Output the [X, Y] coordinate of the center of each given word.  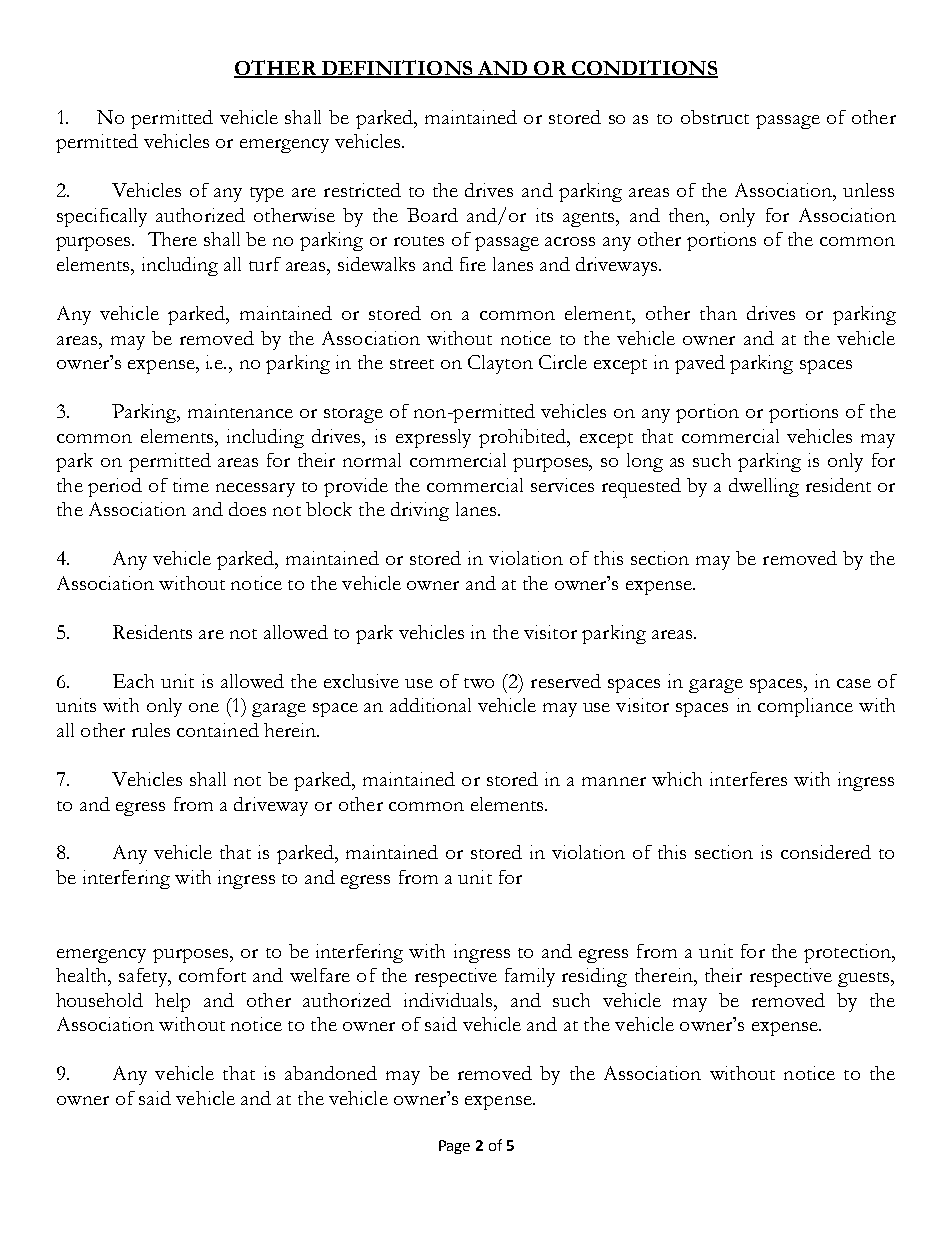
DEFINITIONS [397, 68]
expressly [433, 438]
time [191, 485]
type [267, 194]
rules [151, 730]
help [172, 1002]
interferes [748, 779]
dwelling [764, 487]
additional [430, 705]
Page [454, 1147]
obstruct [715, 117]
